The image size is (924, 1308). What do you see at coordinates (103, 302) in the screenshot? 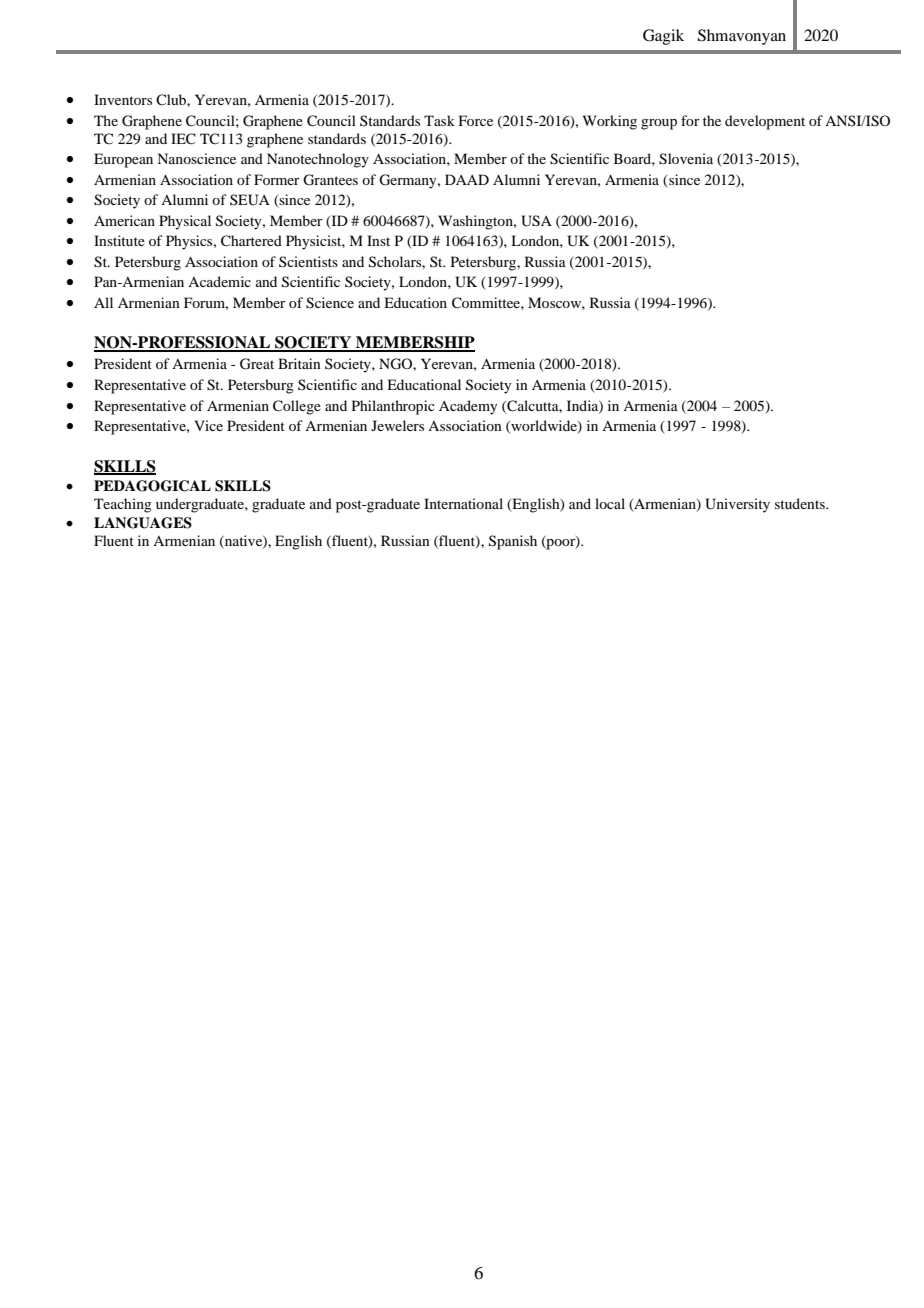
I see `All` at bounding box center [103, 302].
